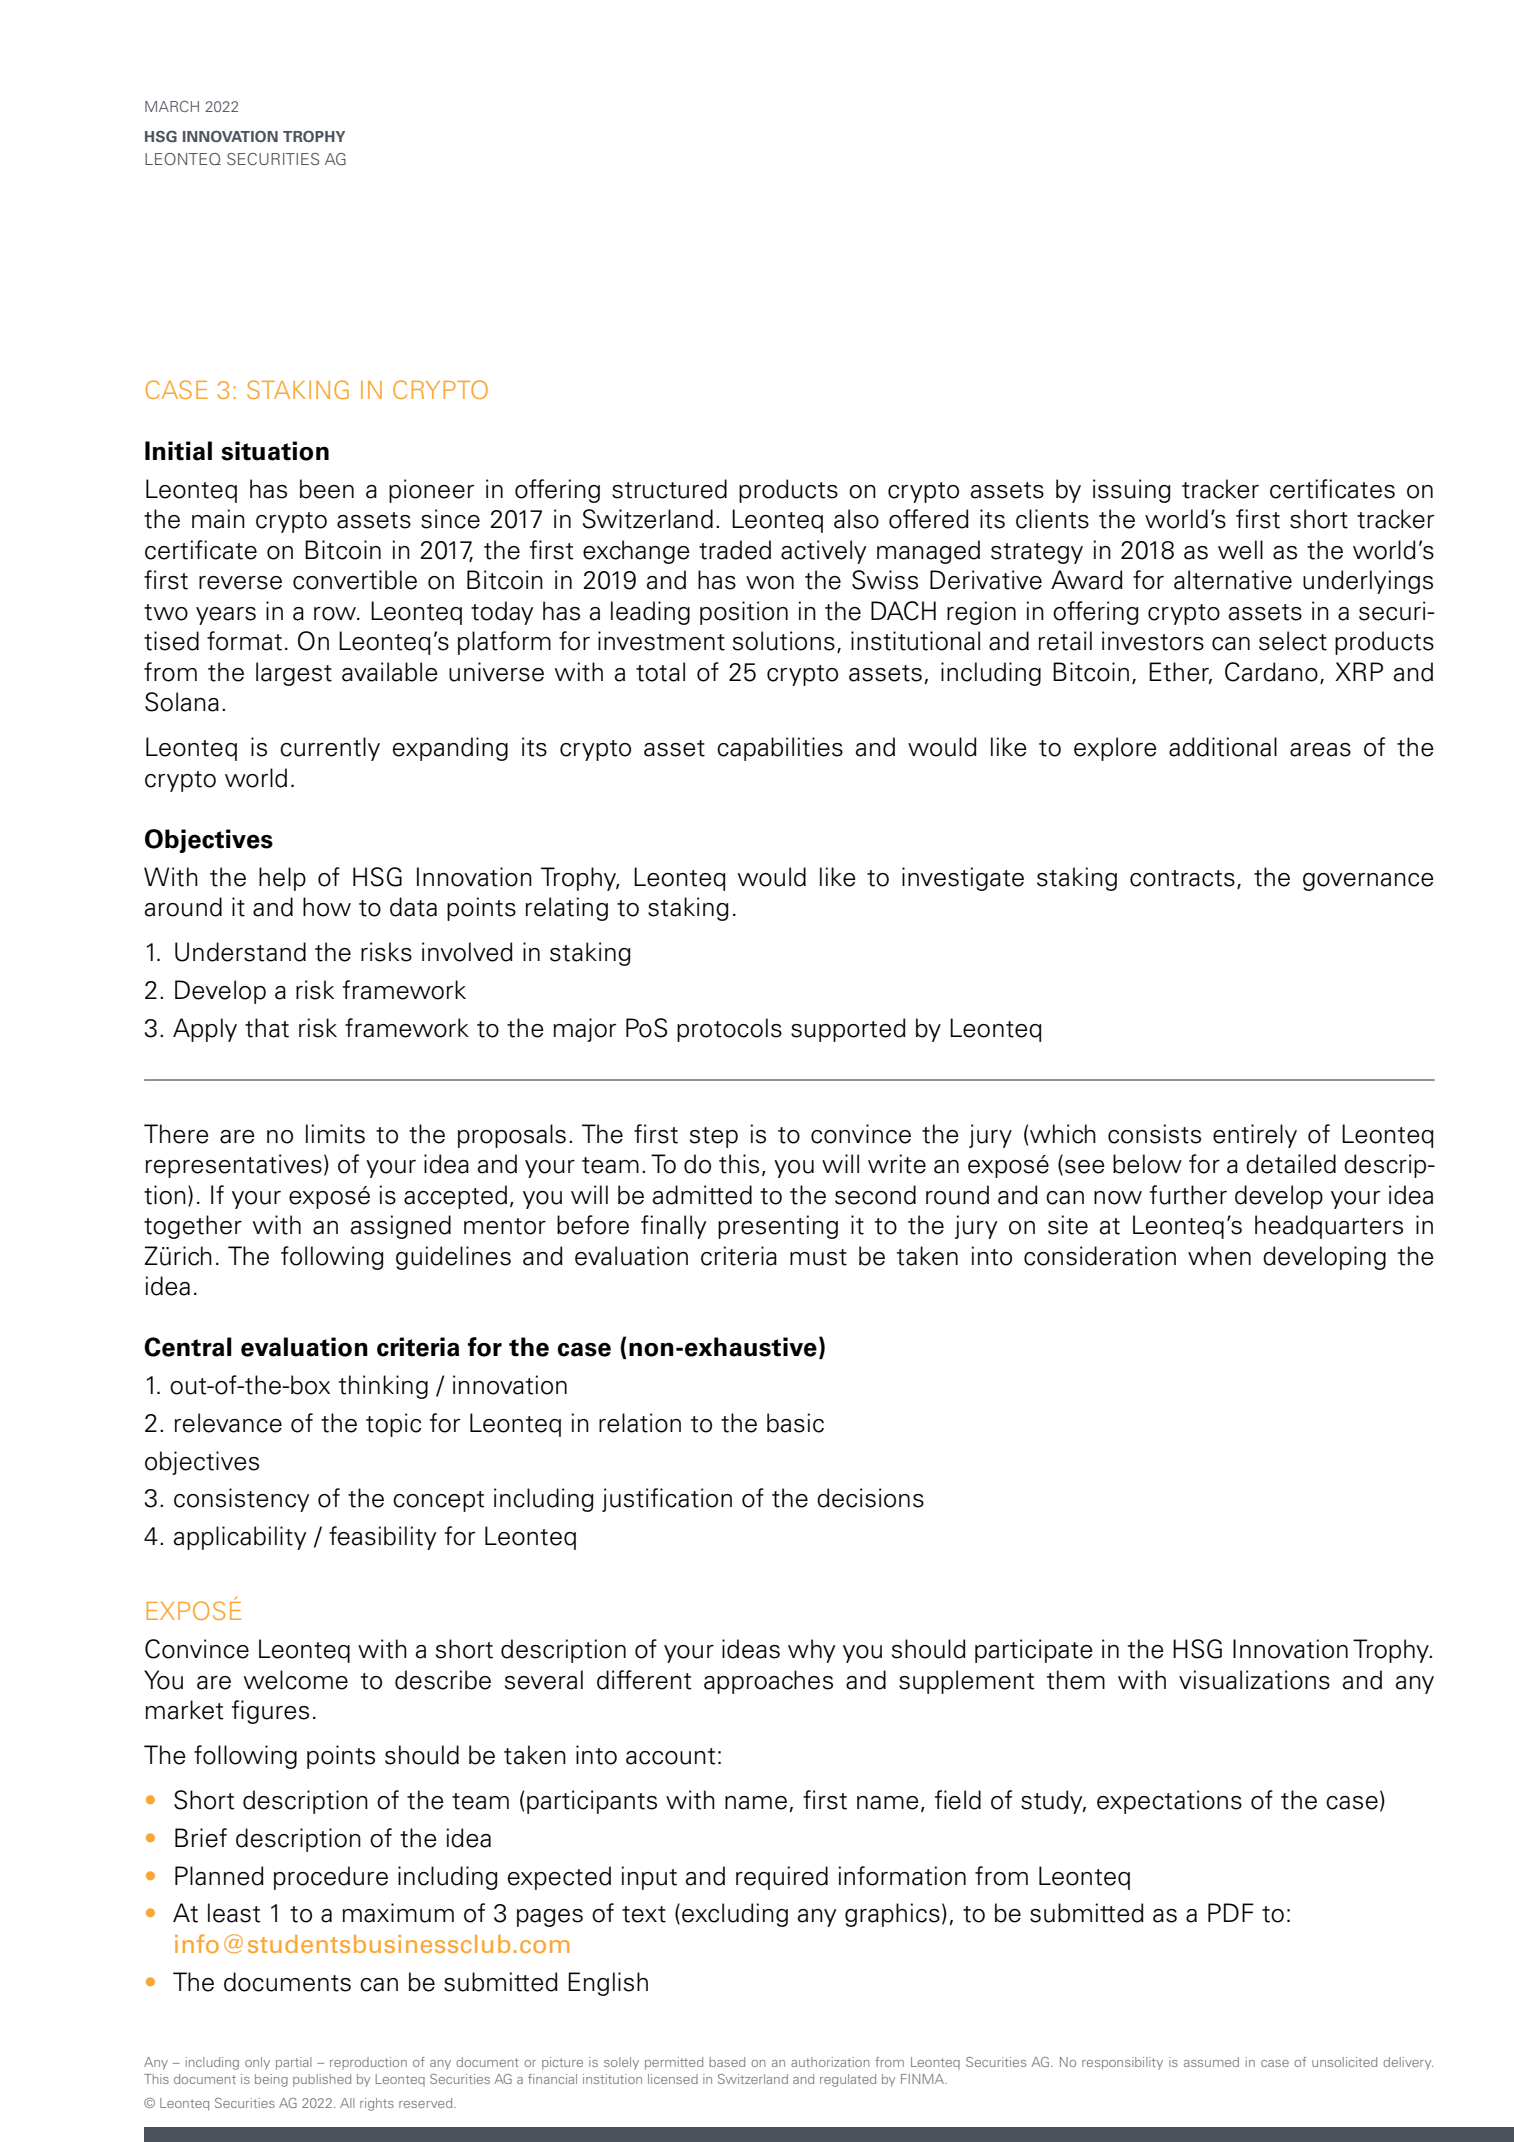  I want to click on based, so click(727, 2062).
